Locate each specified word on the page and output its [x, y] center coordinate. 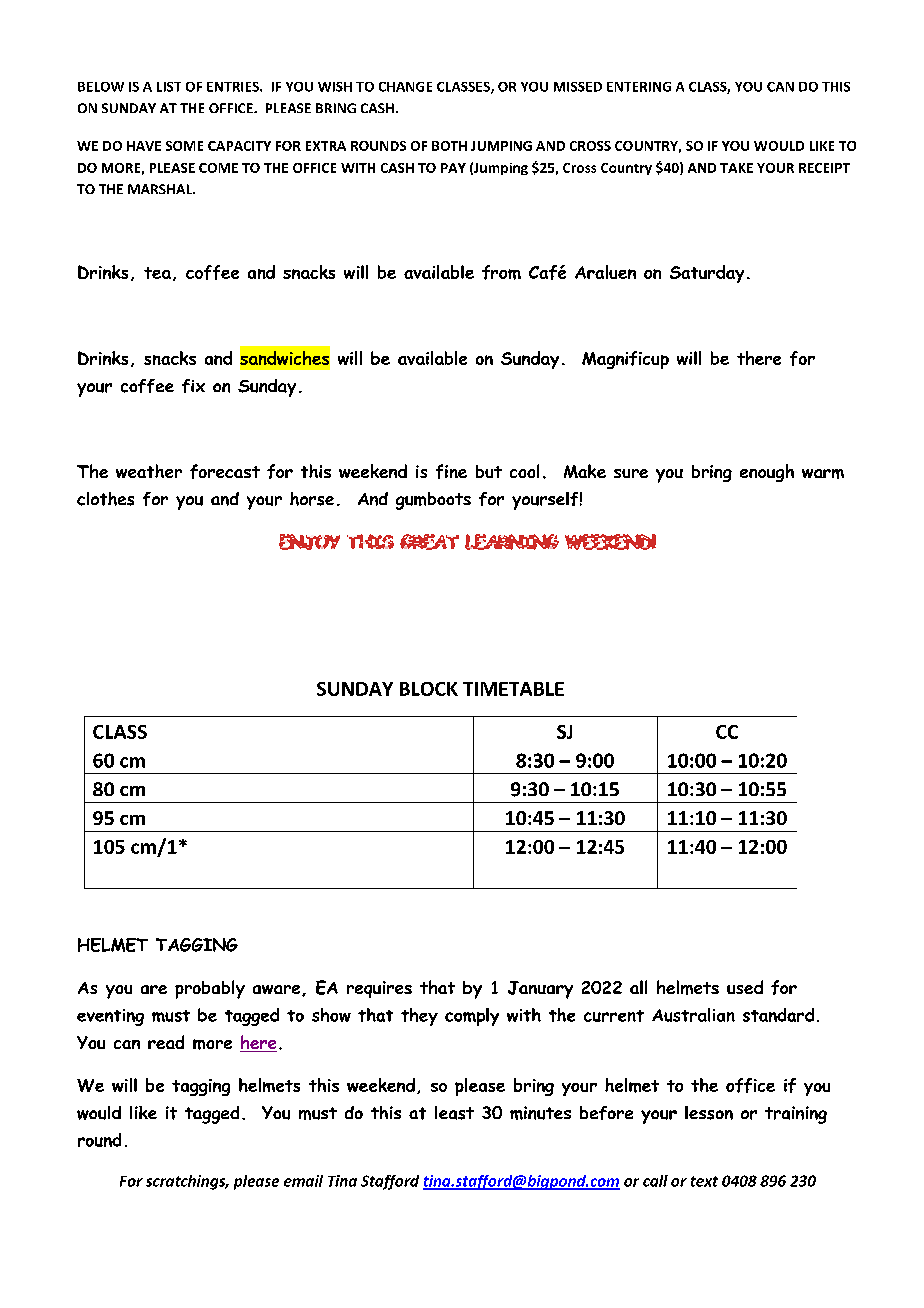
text [704, 1181]
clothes [105, 499]
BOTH [449, 146]
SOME [184, 146]
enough [767, 473]
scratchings [187, 1182]
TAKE [736, 168]
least [454, 1113]
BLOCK [429, 689]
